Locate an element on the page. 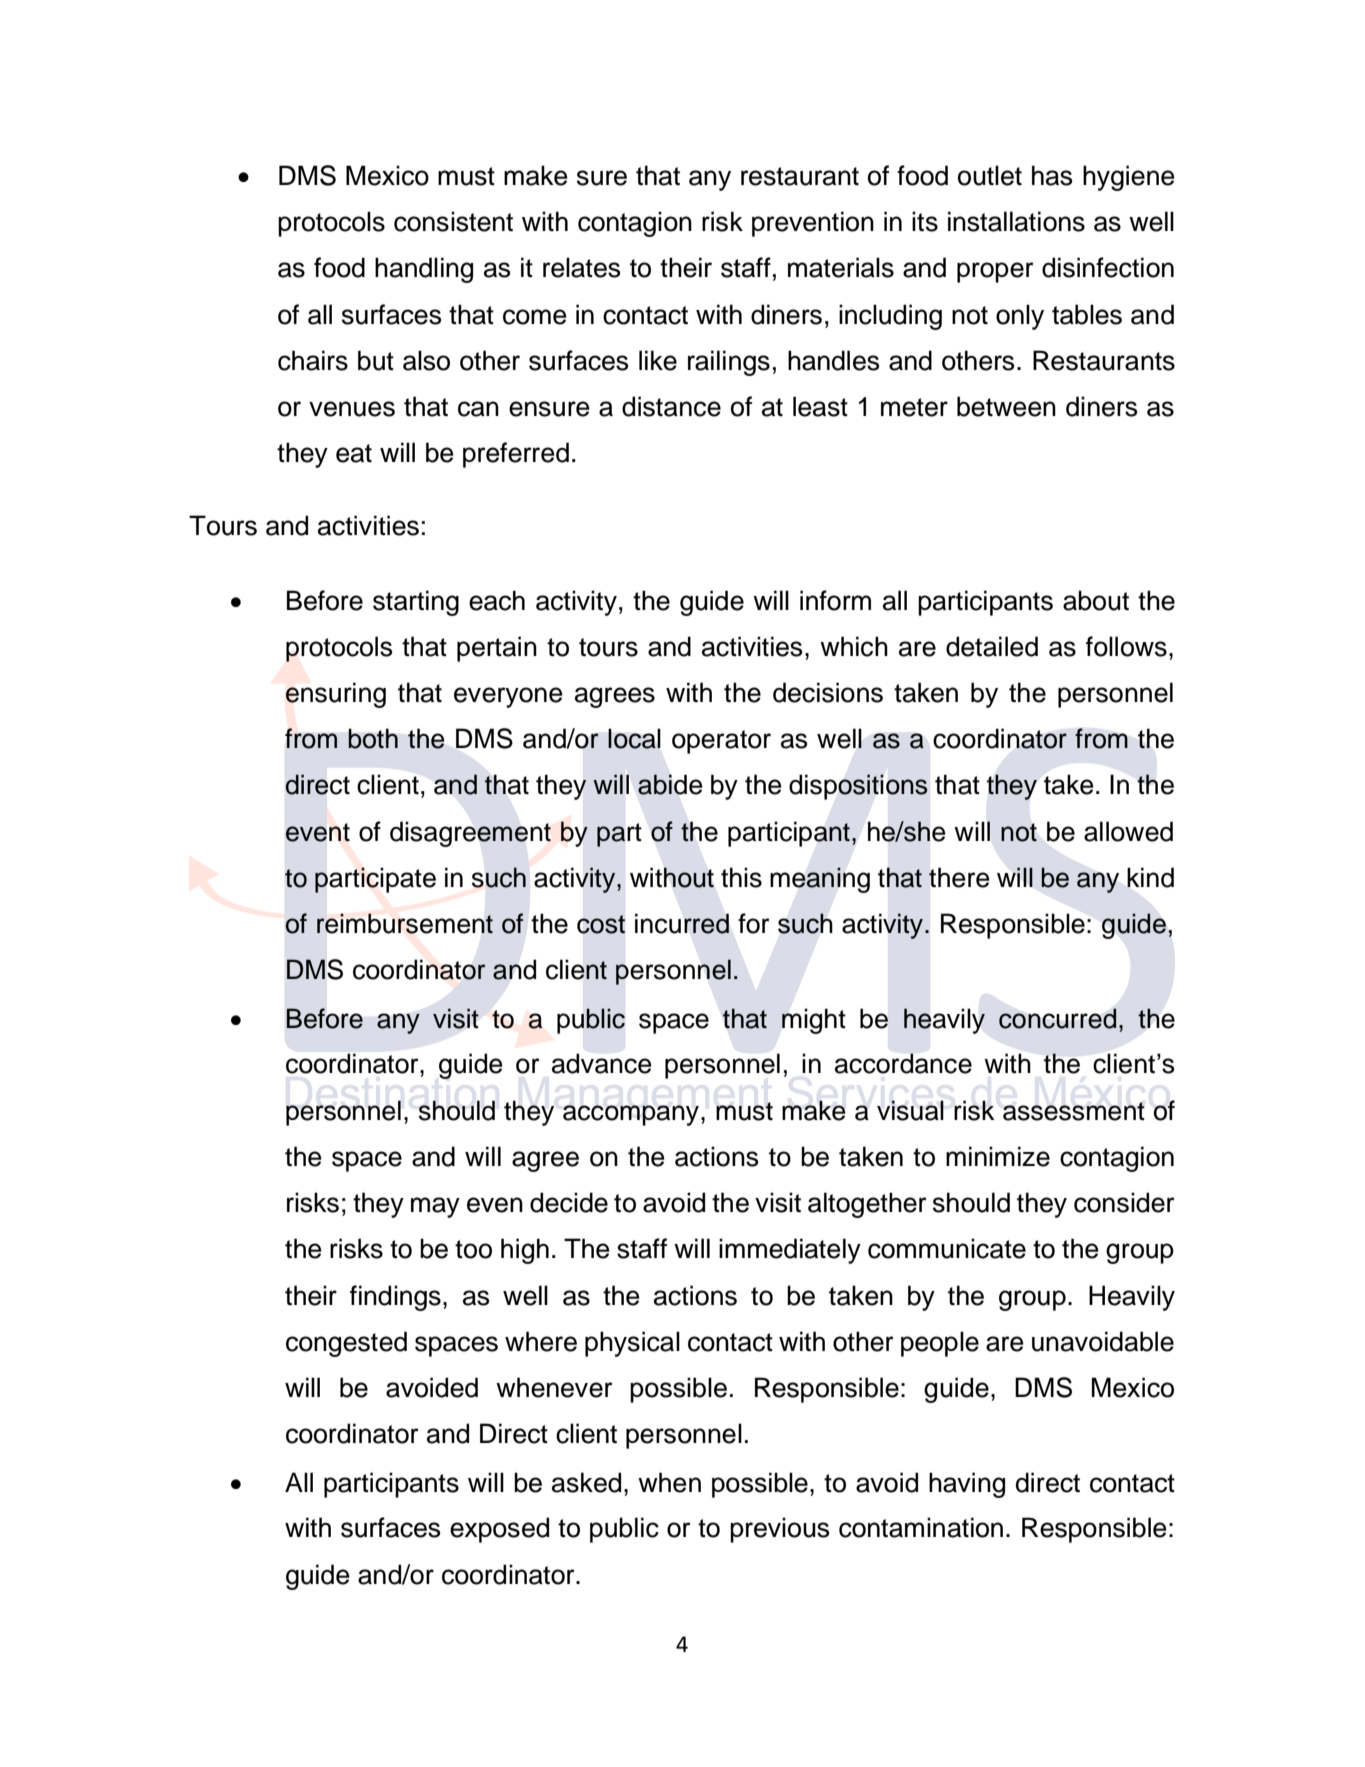 The width and height of the image is (1365, 1767). reimbursement is located at coordinates (405, 923).
